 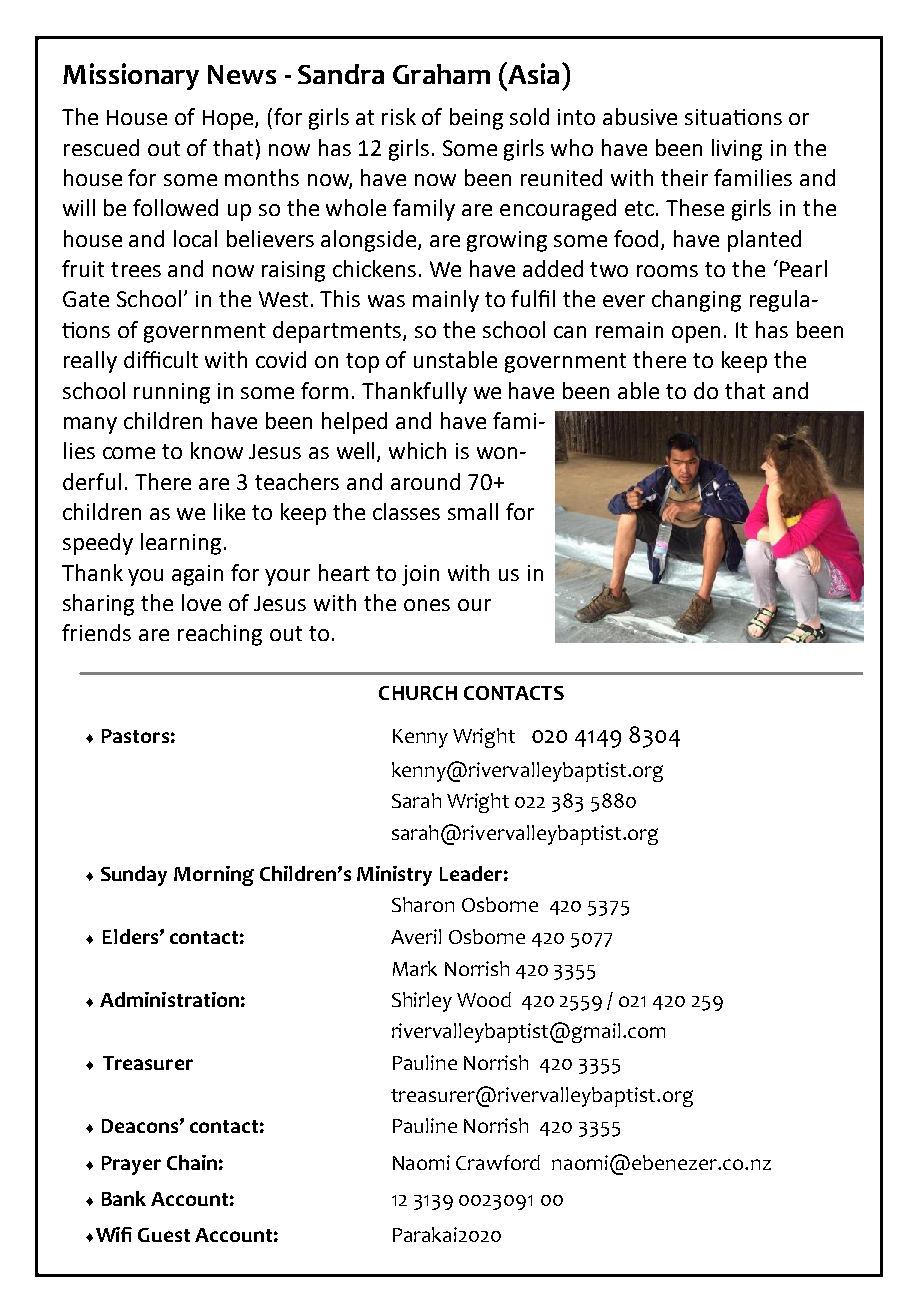 I want to click on Bank, so click(x=124, y=1198).
